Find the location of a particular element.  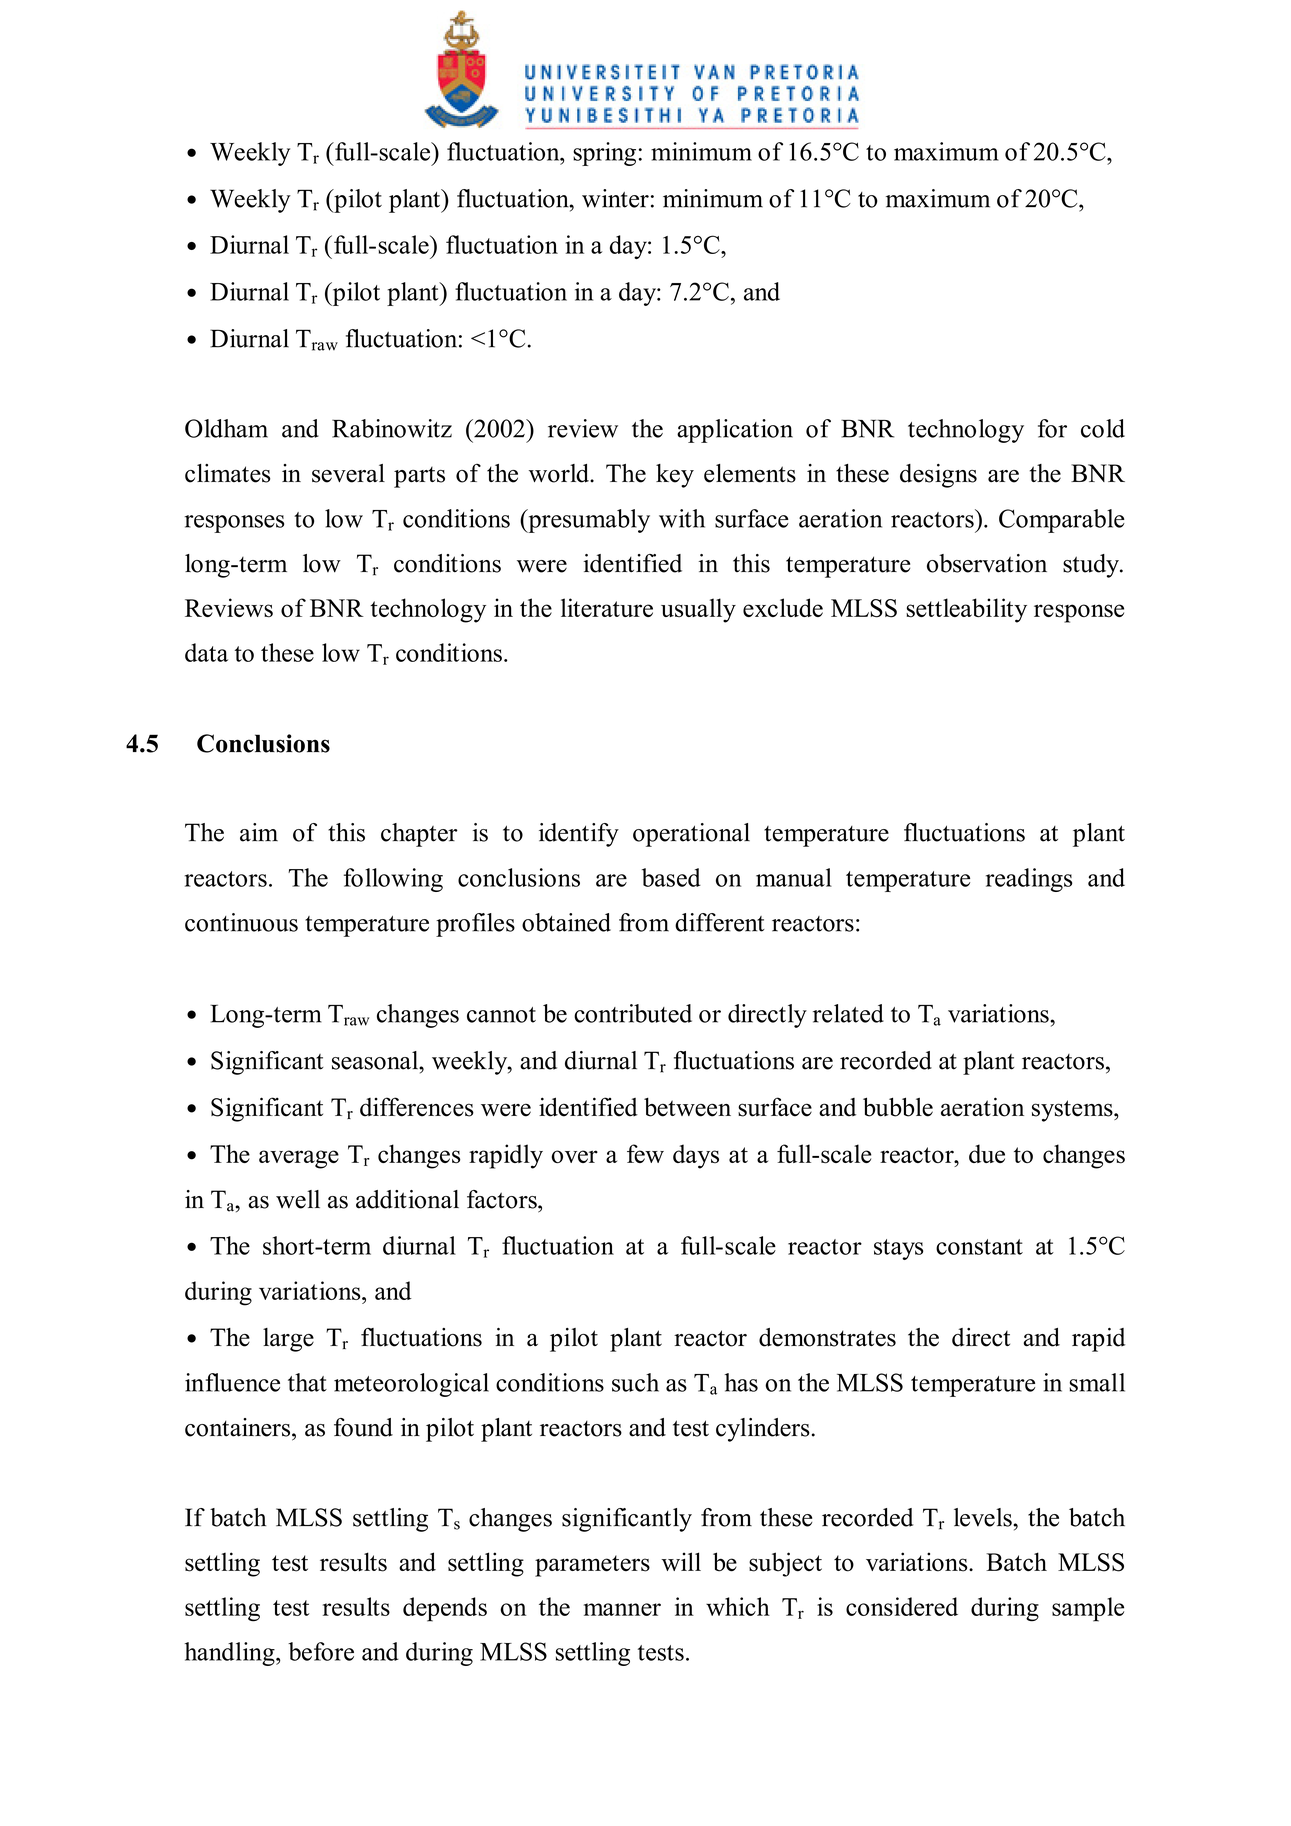

before is located at coordinates (321, 1651).
